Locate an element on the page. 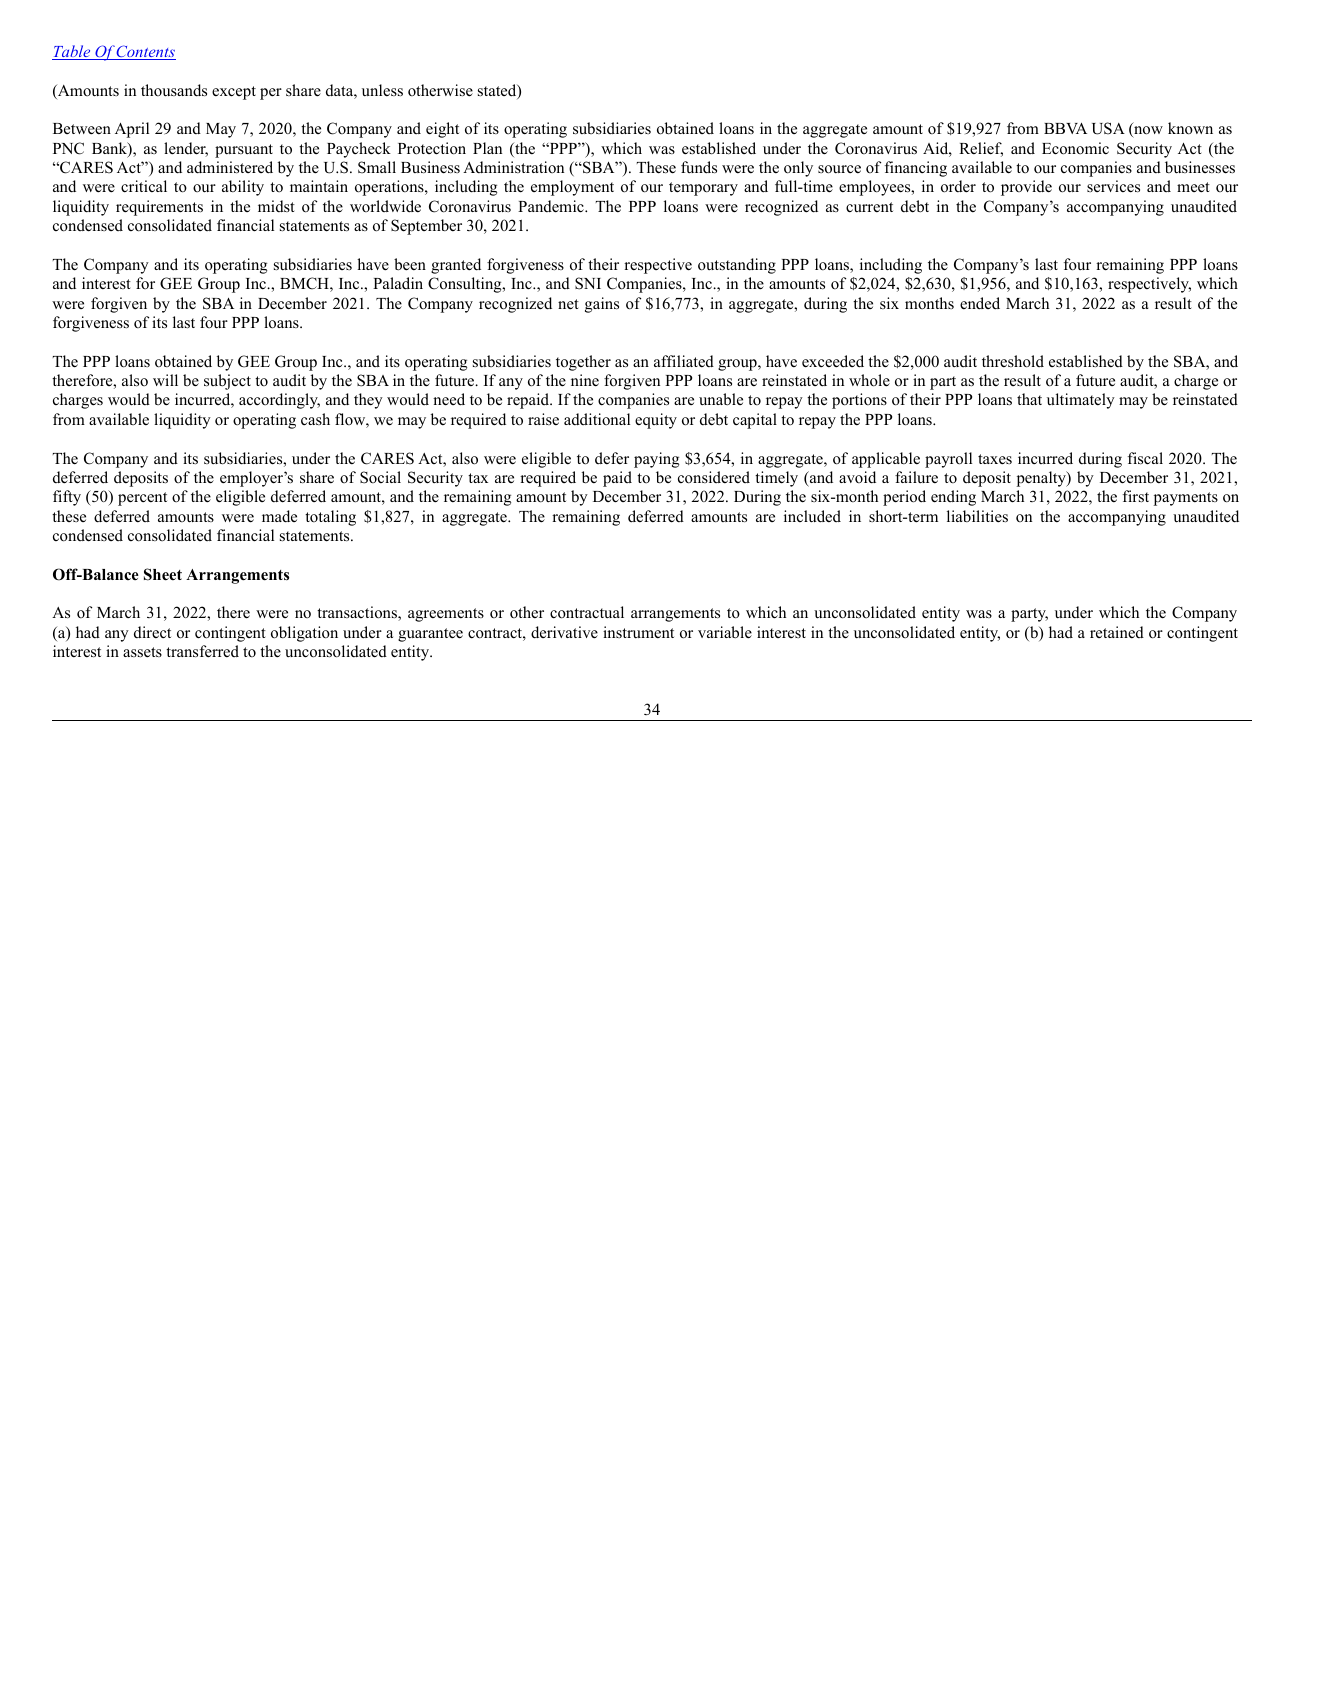  instrument is located at coordinates (638, 632).
